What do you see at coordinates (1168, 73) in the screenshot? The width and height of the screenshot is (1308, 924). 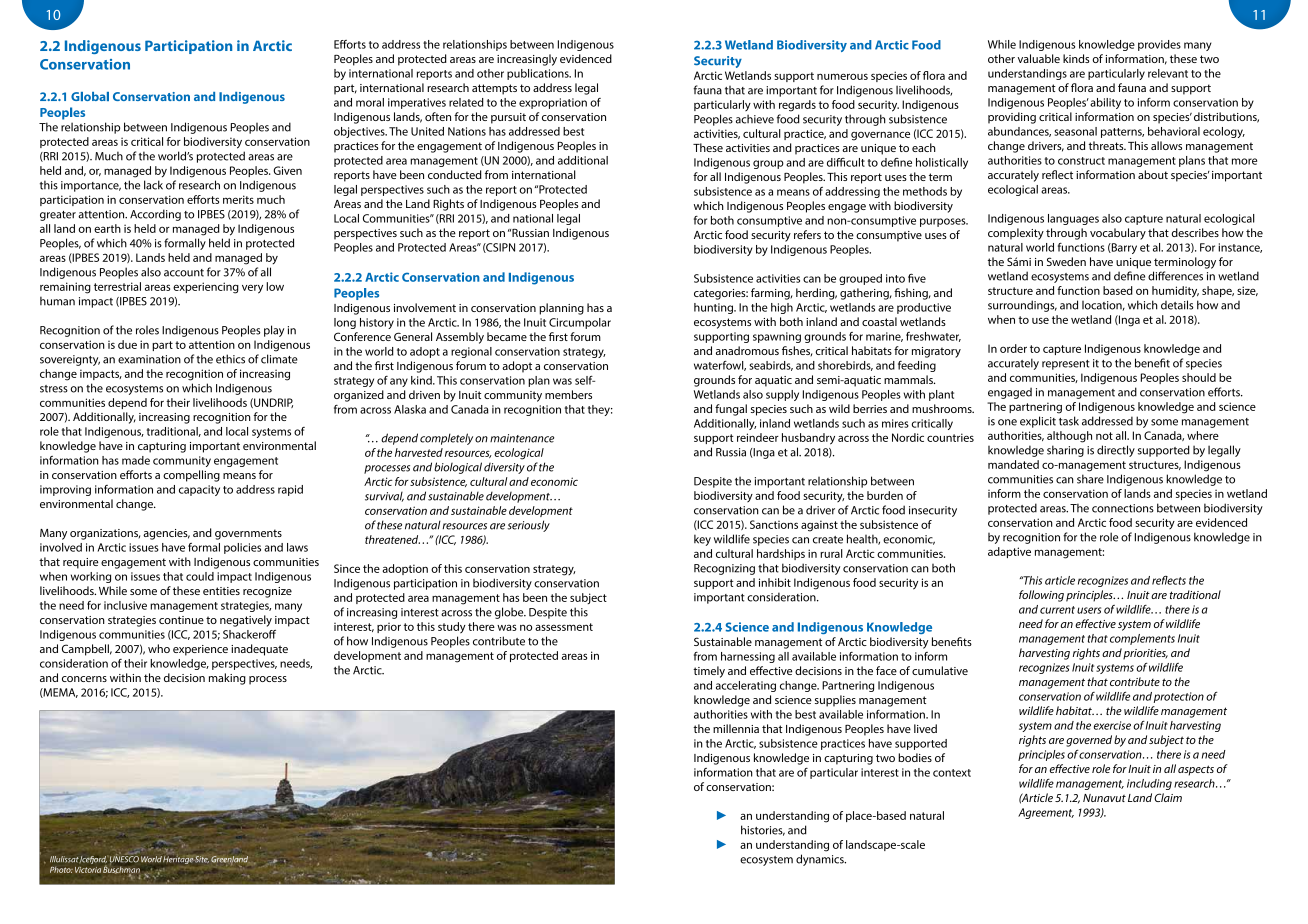 I see `relevant` at bounding box center [1168, 73].
